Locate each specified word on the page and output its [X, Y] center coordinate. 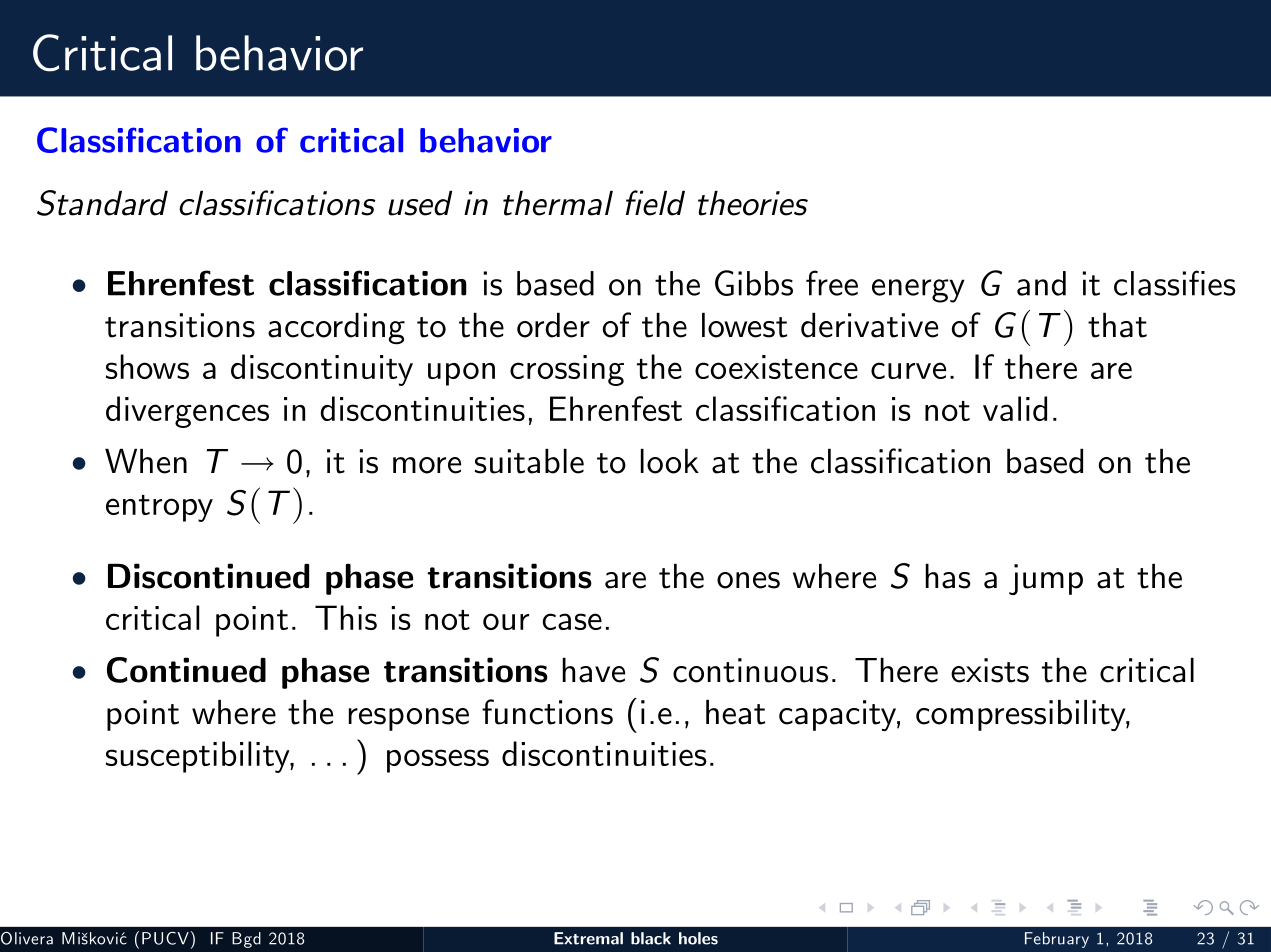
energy [918, 291]
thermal [558, 203]
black [651, 938]
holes [698, 938]
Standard [102, 203]
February [1057, 940]
